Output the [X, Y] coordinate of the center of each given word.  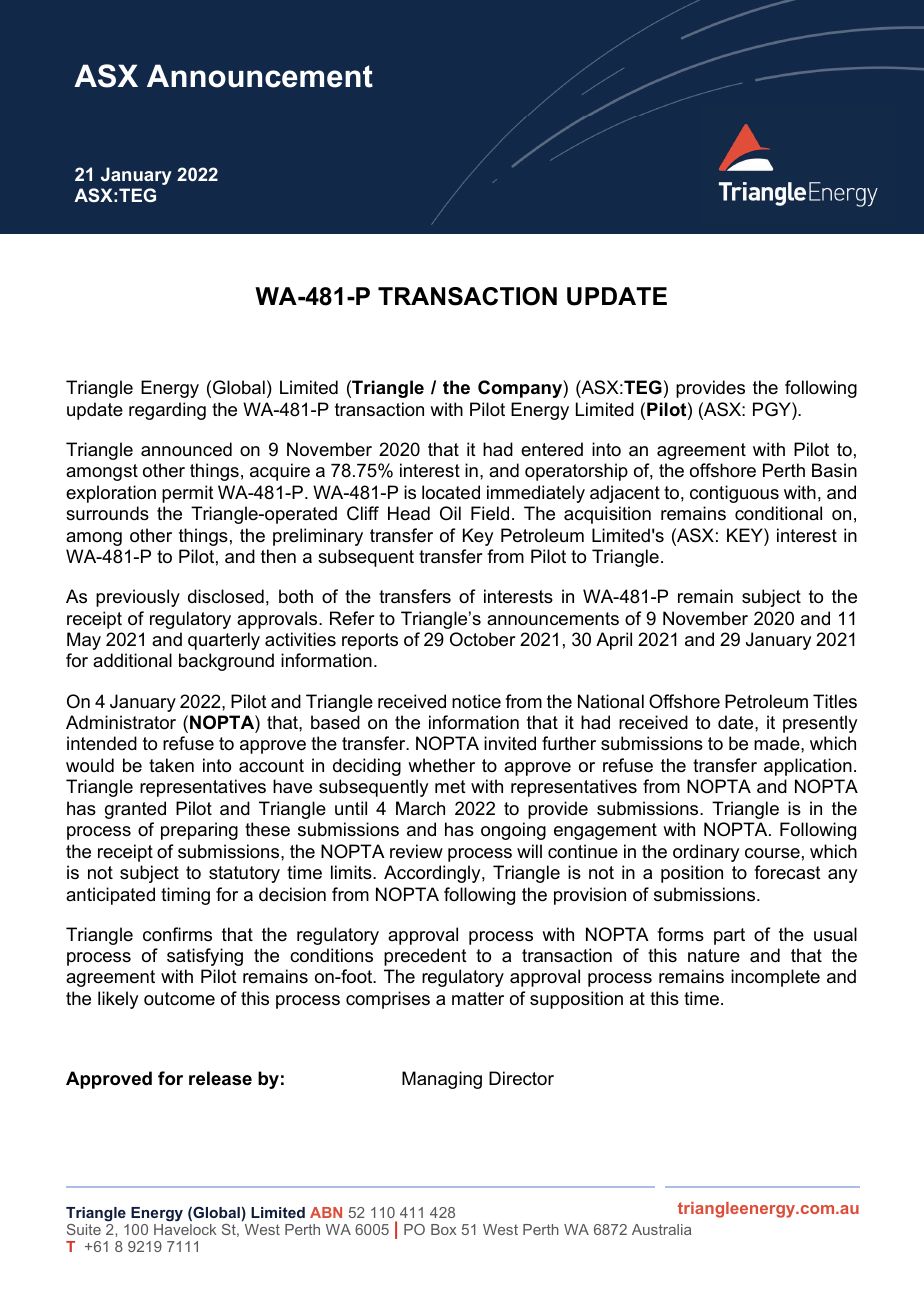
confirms [177, 934]
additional [132, 660]
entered [552, 449]
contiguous [734, 494]
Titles [835, 701]
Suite [84, 1229]
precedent [425, 957]
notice [476, 701]
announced [186, 449]
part [729, 936]
